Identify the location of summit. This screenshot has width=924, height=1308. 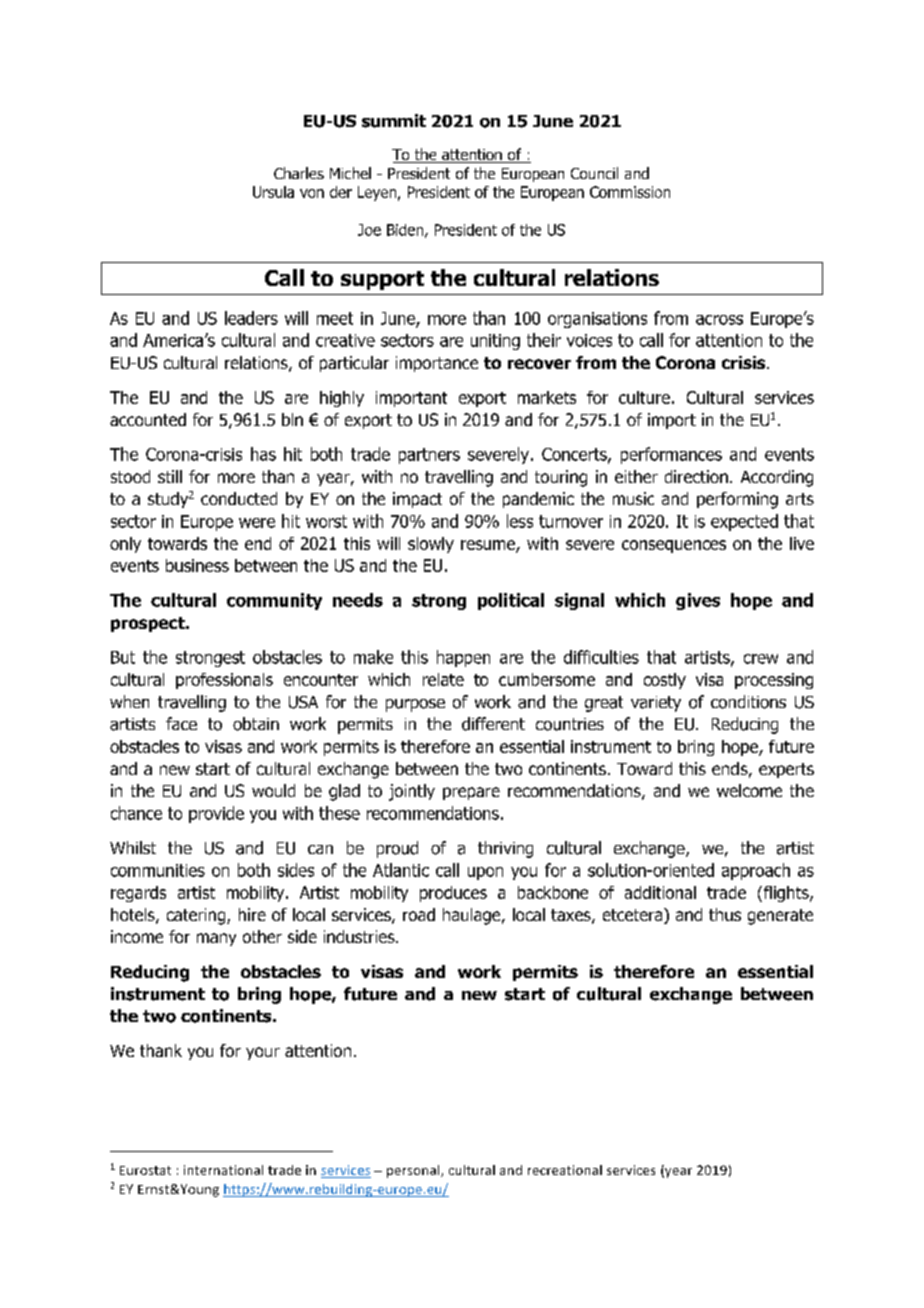
(394, 121).
